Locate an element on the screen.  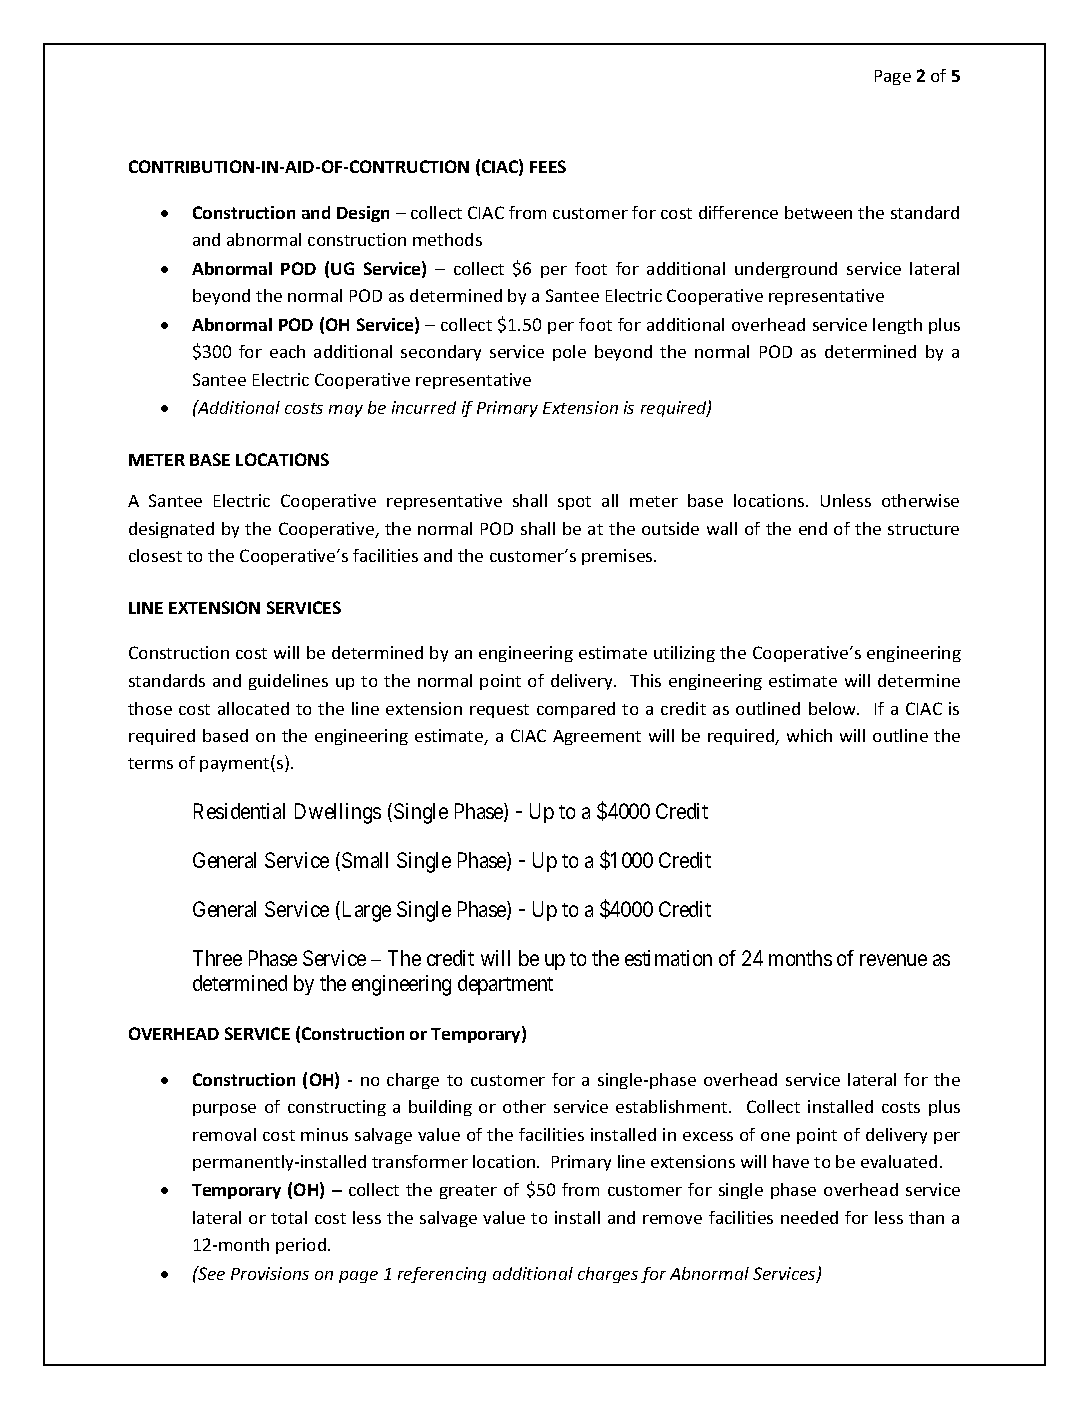
spot is located at coordinates (574, 503).
